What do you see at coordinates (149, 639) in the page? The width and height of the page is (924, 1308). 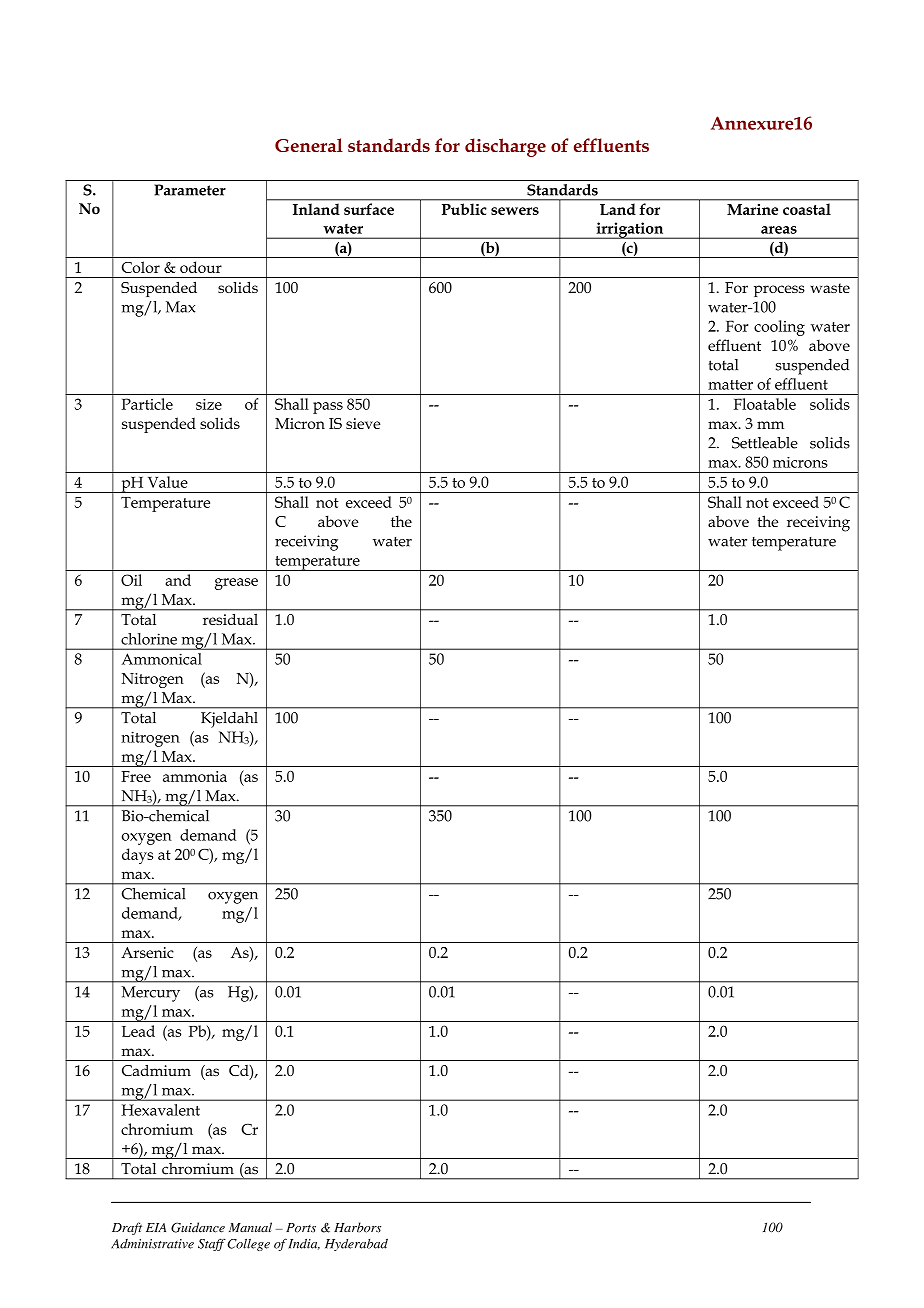 I see `chlorine` at bounding box center [149, 639].
